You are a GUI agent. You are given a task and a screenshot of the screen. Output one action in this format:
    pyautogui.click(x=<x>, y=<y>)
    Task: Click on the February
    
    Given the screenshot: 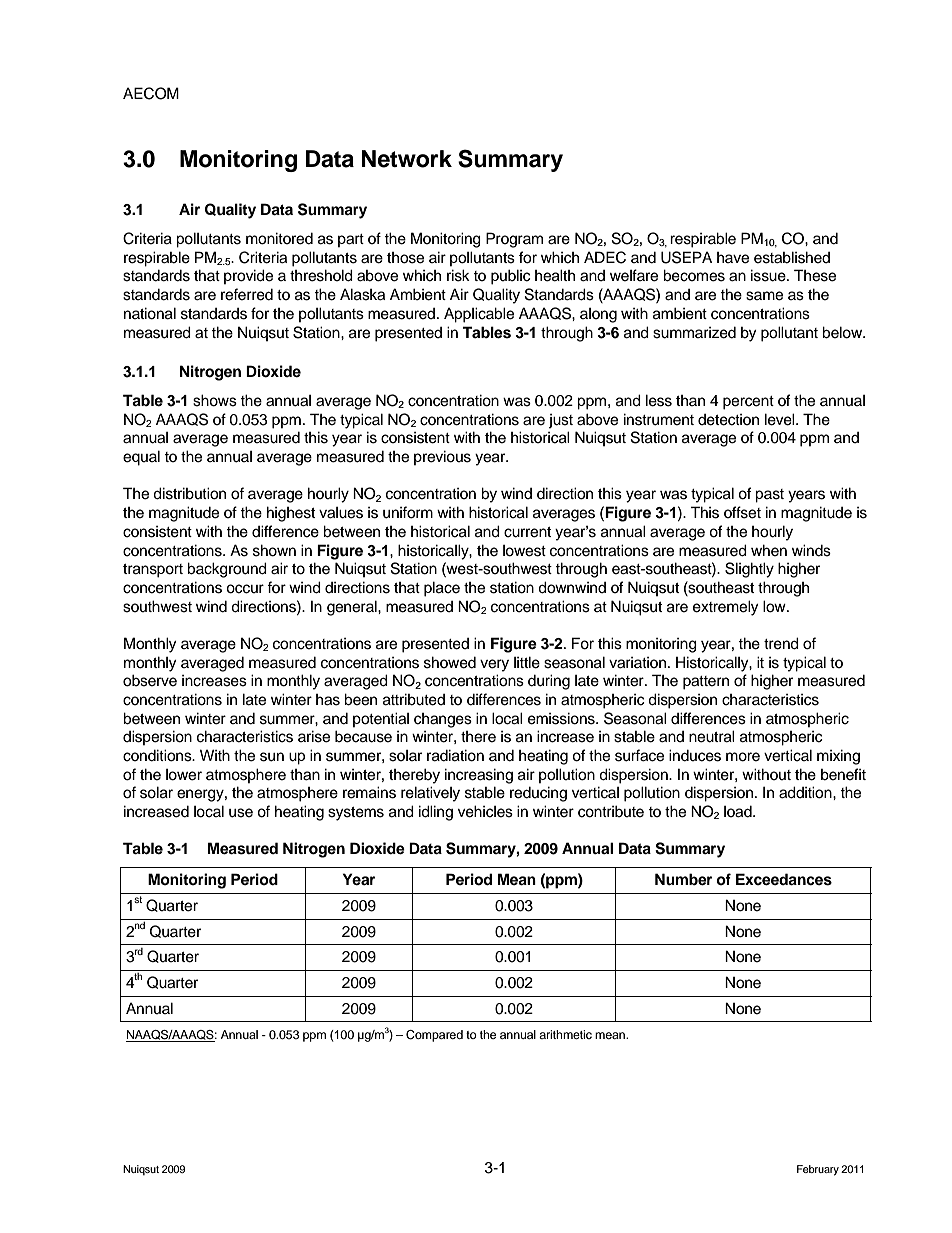 What is the action you would take?
    pyautogui.click(x=818, y=1170)
